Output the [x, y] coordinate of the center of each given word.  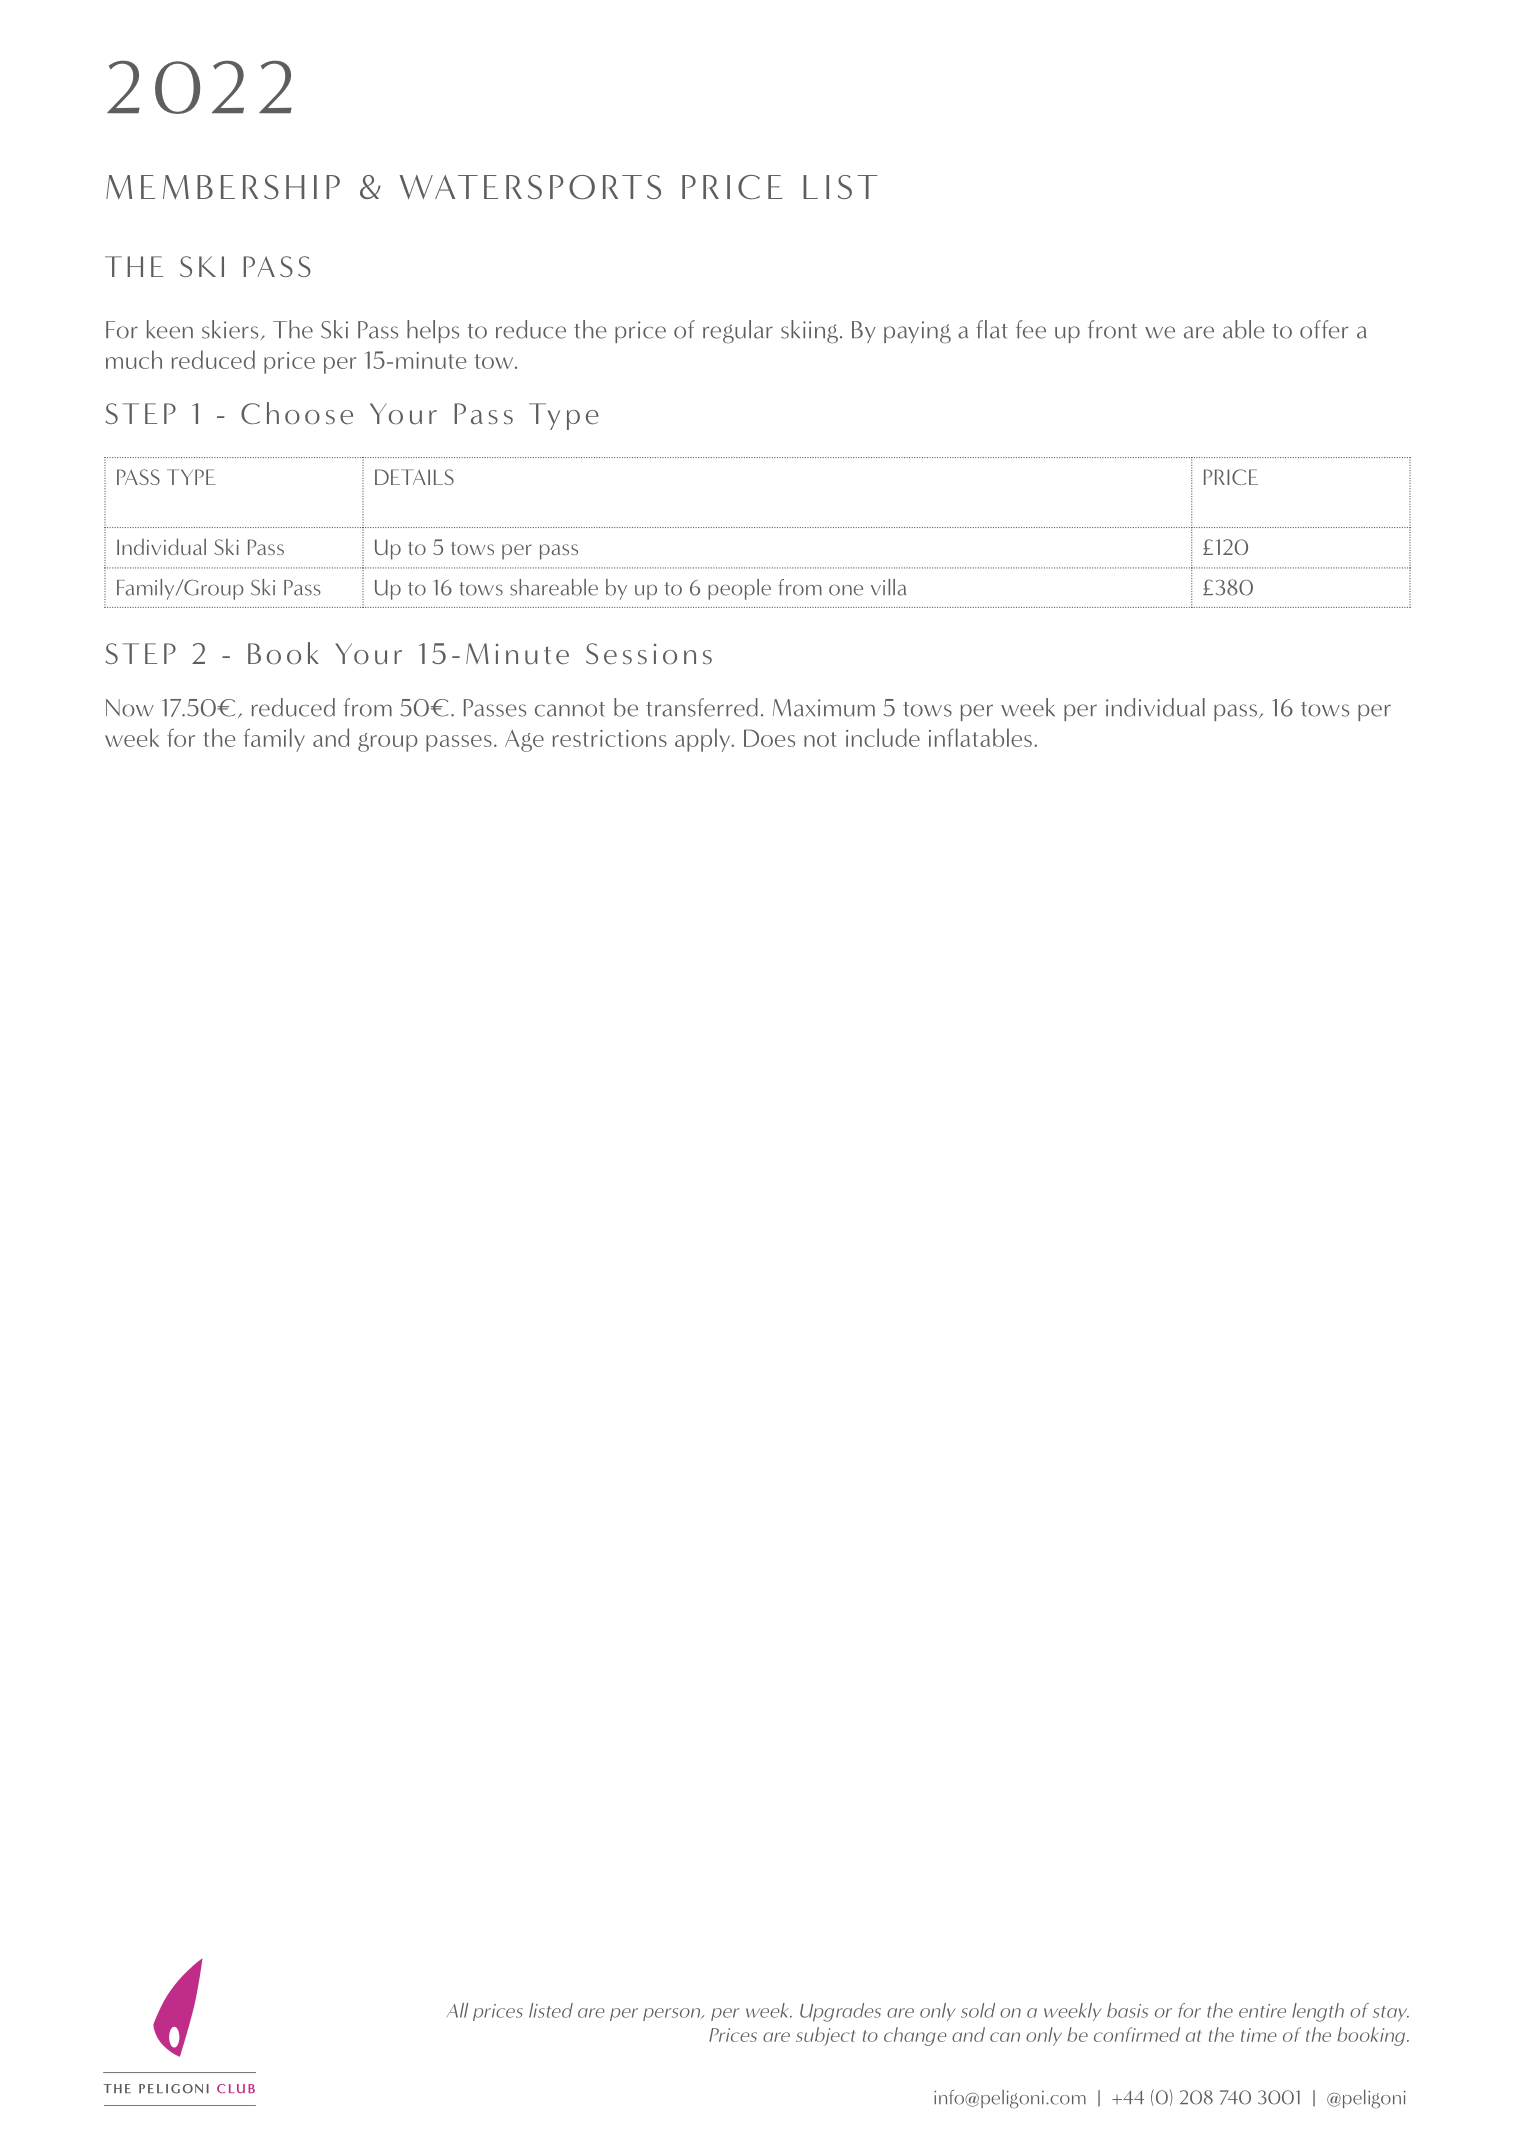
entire [1262, 2011]
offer [1324, 329]
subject [825, 2036]
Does [769, 738]
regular [738, 332]
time [1259, 2035]
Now [130, 708]
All [457, 2010]
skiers [230, 329]
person [673, 2014]
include [883, 737]
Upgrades [840, 2012]
